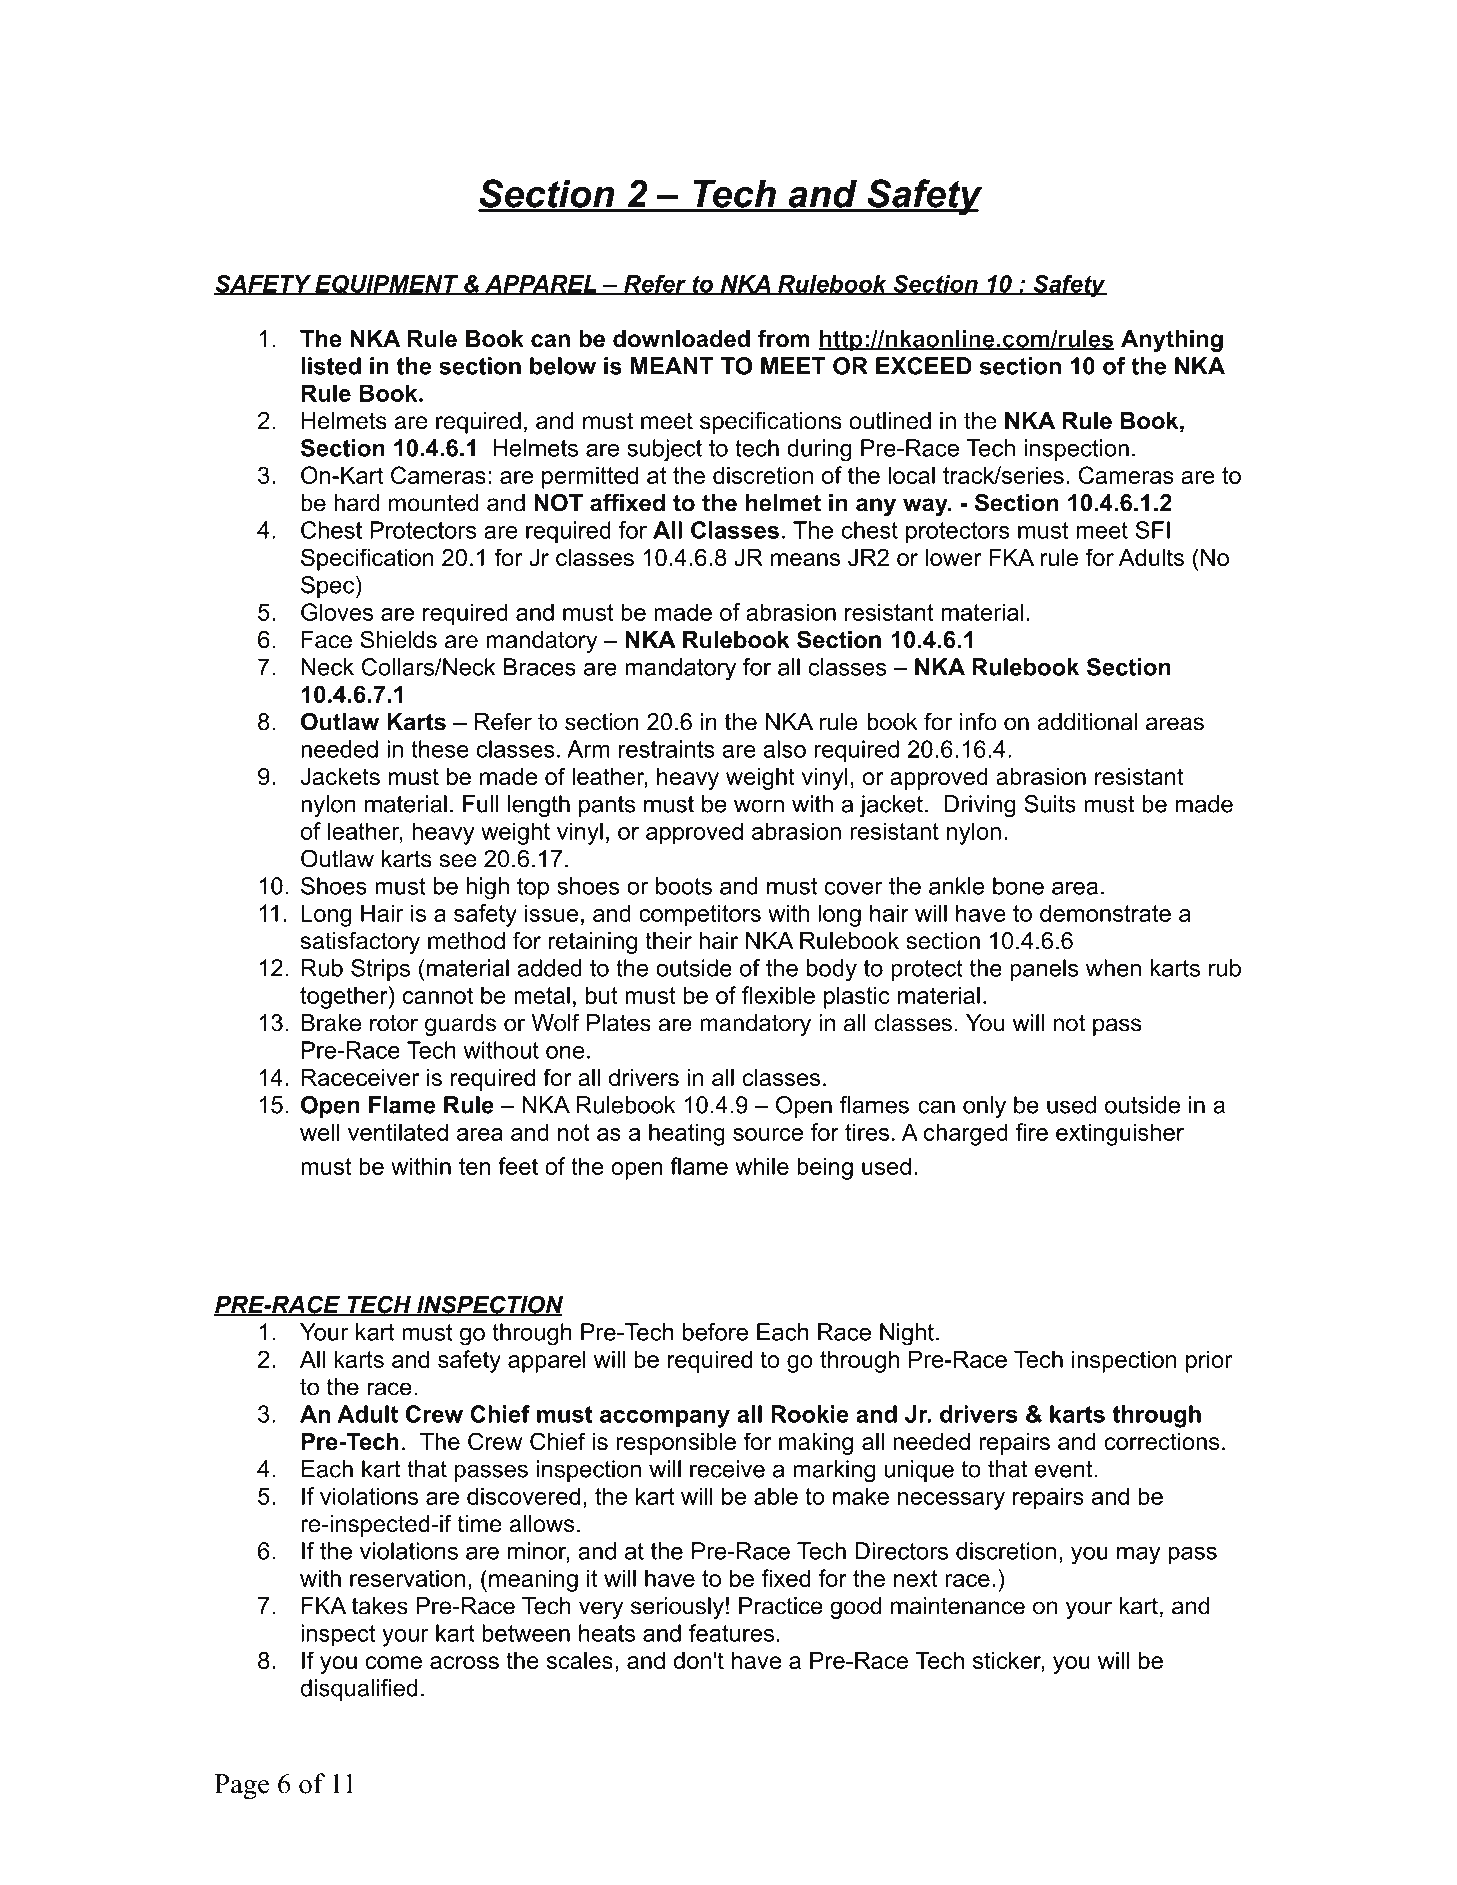 The image size is (1457, 1885). I want to click on maintenance, so click(958, 1606).
